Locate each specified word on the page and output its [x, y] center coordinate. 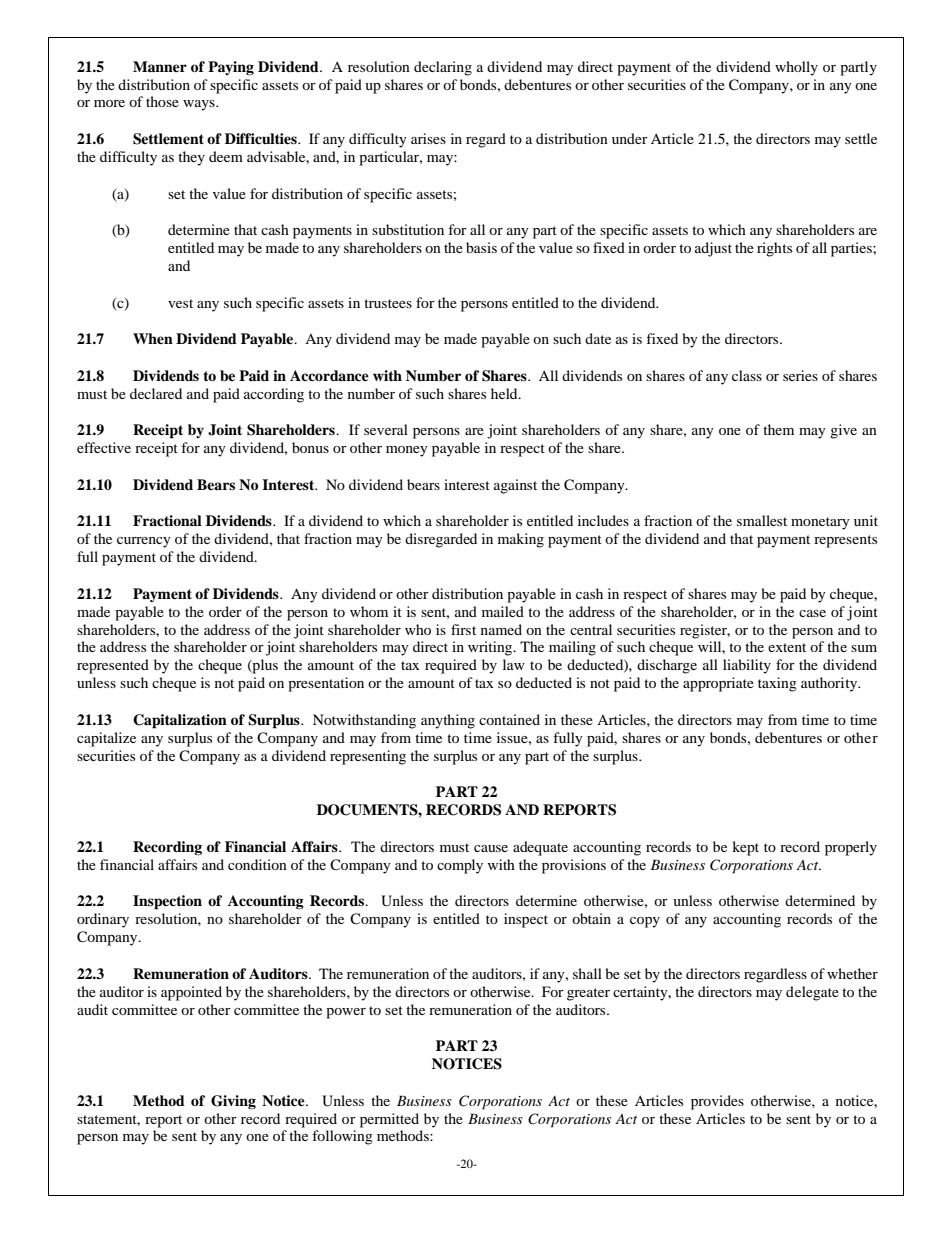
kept [745, 848]
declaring [443, 68]
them [778, 429]
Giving [233, 1102]
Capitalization [180, 721]
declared [156, 393]
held [505, 393]
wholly [796, 68]
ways [200, 105]
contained [509, 719]
